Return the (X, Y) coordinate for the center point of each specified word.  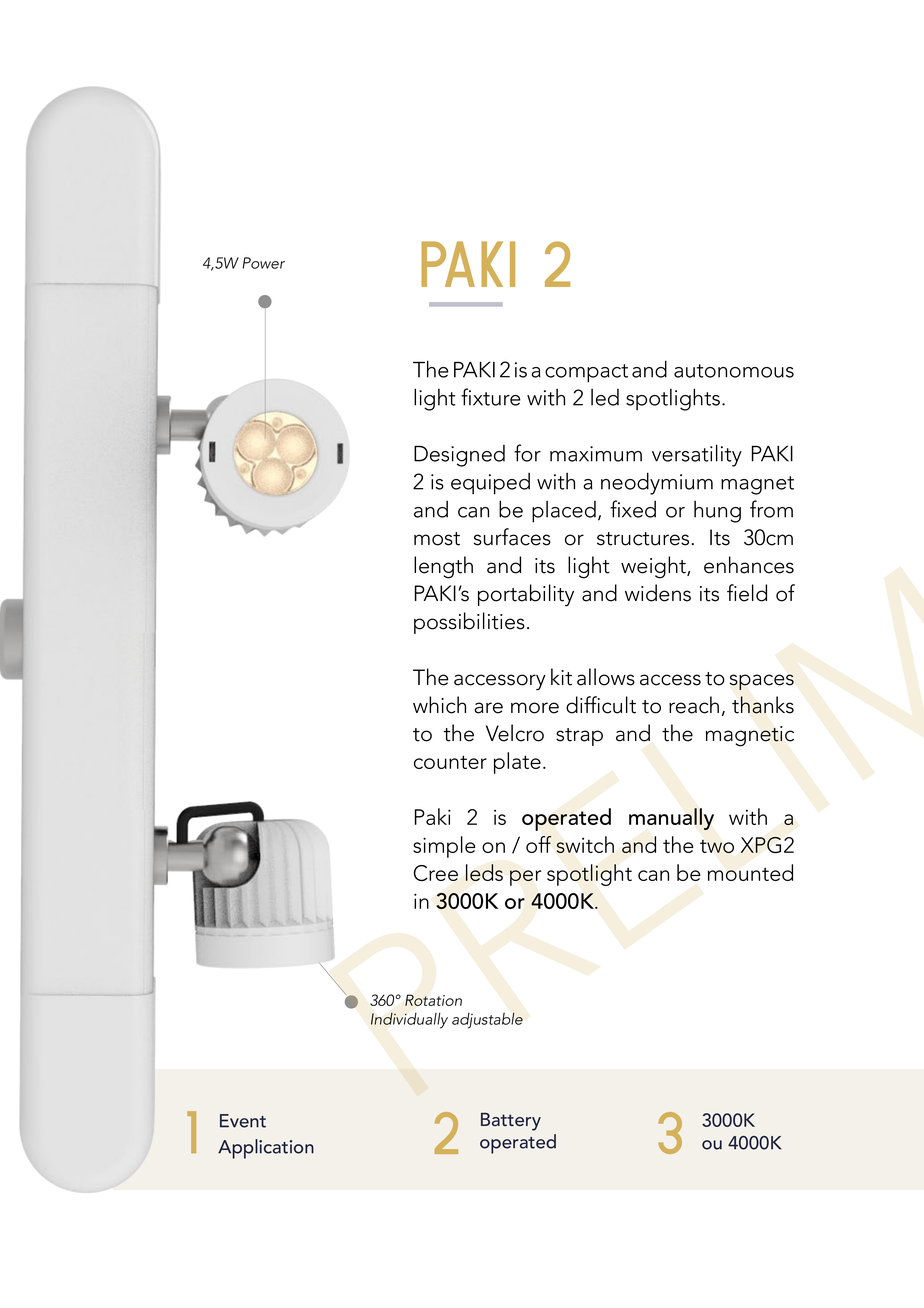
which (439, 705)
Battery (511, 1122)
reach (694, 705)
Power (263, 263)
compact (586, 373)
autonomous (734, 371)
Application (266, 1149)
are (488, 708)
